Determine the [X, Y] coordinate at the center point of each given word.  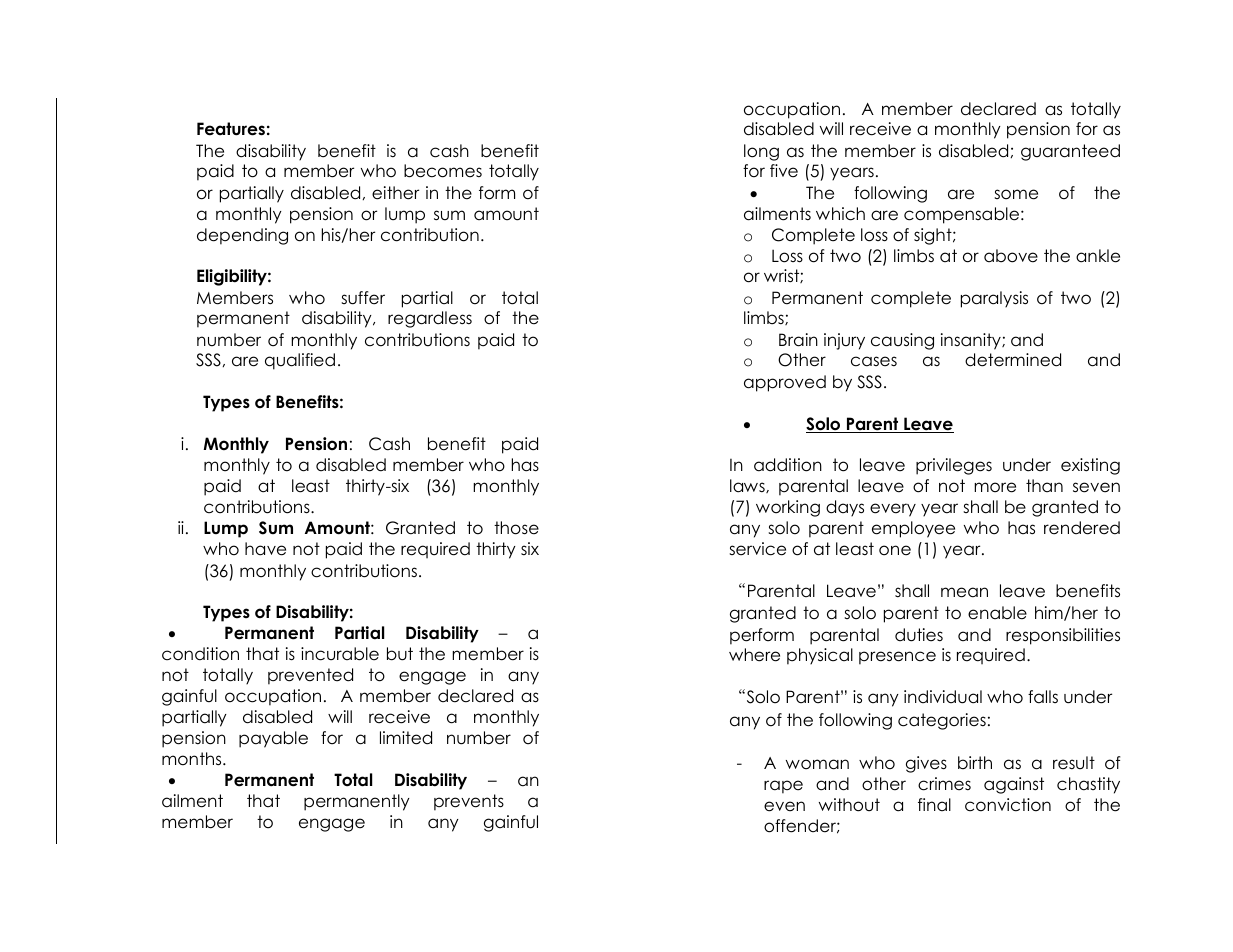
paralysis [994, 299]
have [265, 549]
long [761, 152]
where [754, 655]
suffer [363, 298]
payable [273, 739]
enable [997, 613]
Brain [798, 340]
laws [748, 486]
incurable [340, 654]
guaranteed [1070, 152]
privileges [954, 466]
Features [231, 129]
